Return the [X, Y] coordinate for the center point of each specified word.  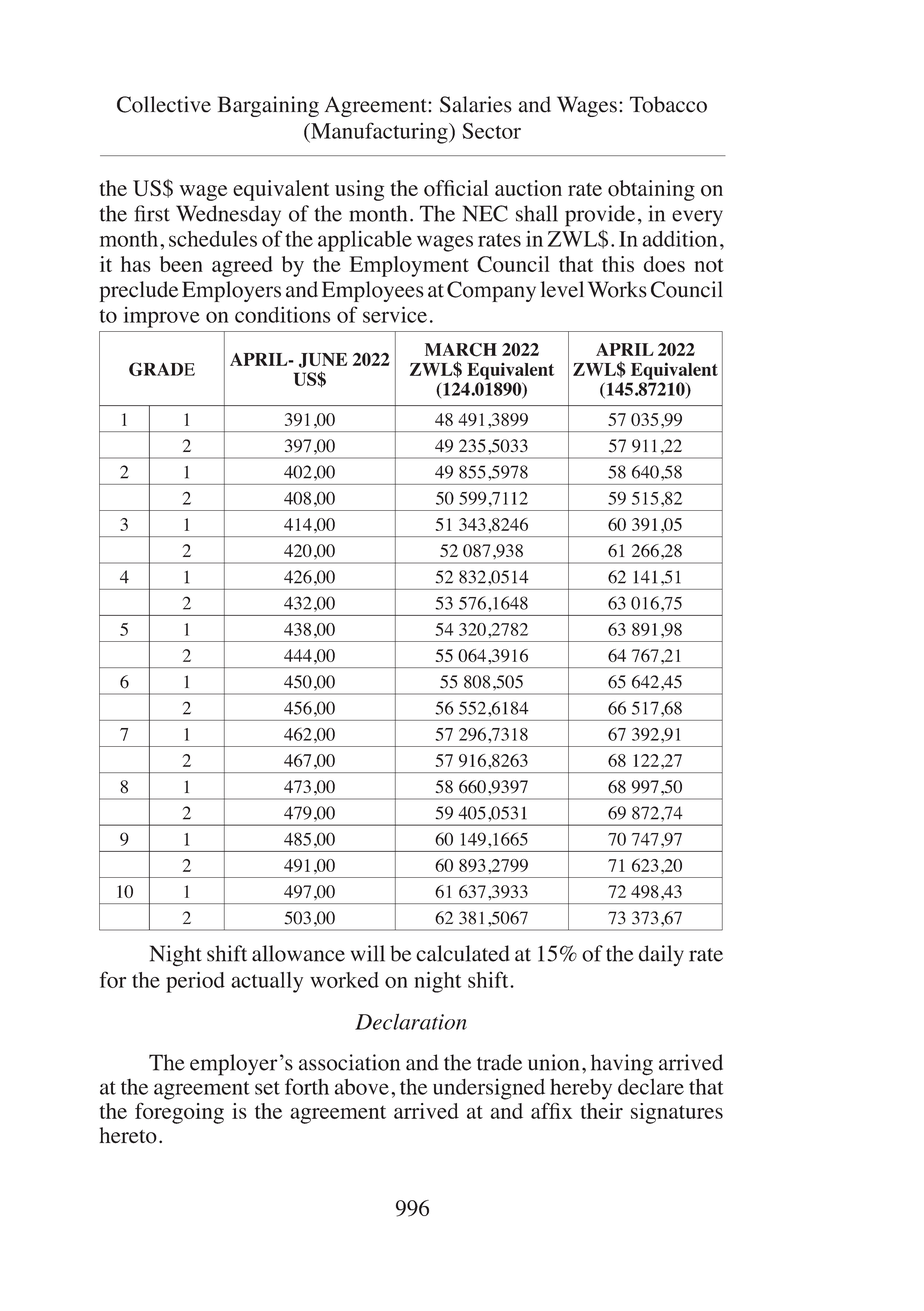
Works [617, 289]
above [362, 1087]
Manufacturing [379, 133]
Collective [164, 104]
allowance [298, 953]
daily [661, 956]
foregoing [179, 1113]
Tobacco [668, 104]
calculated [463, 953]
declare [651, 1086]
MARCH [461, 350]
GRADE [162, 369]
